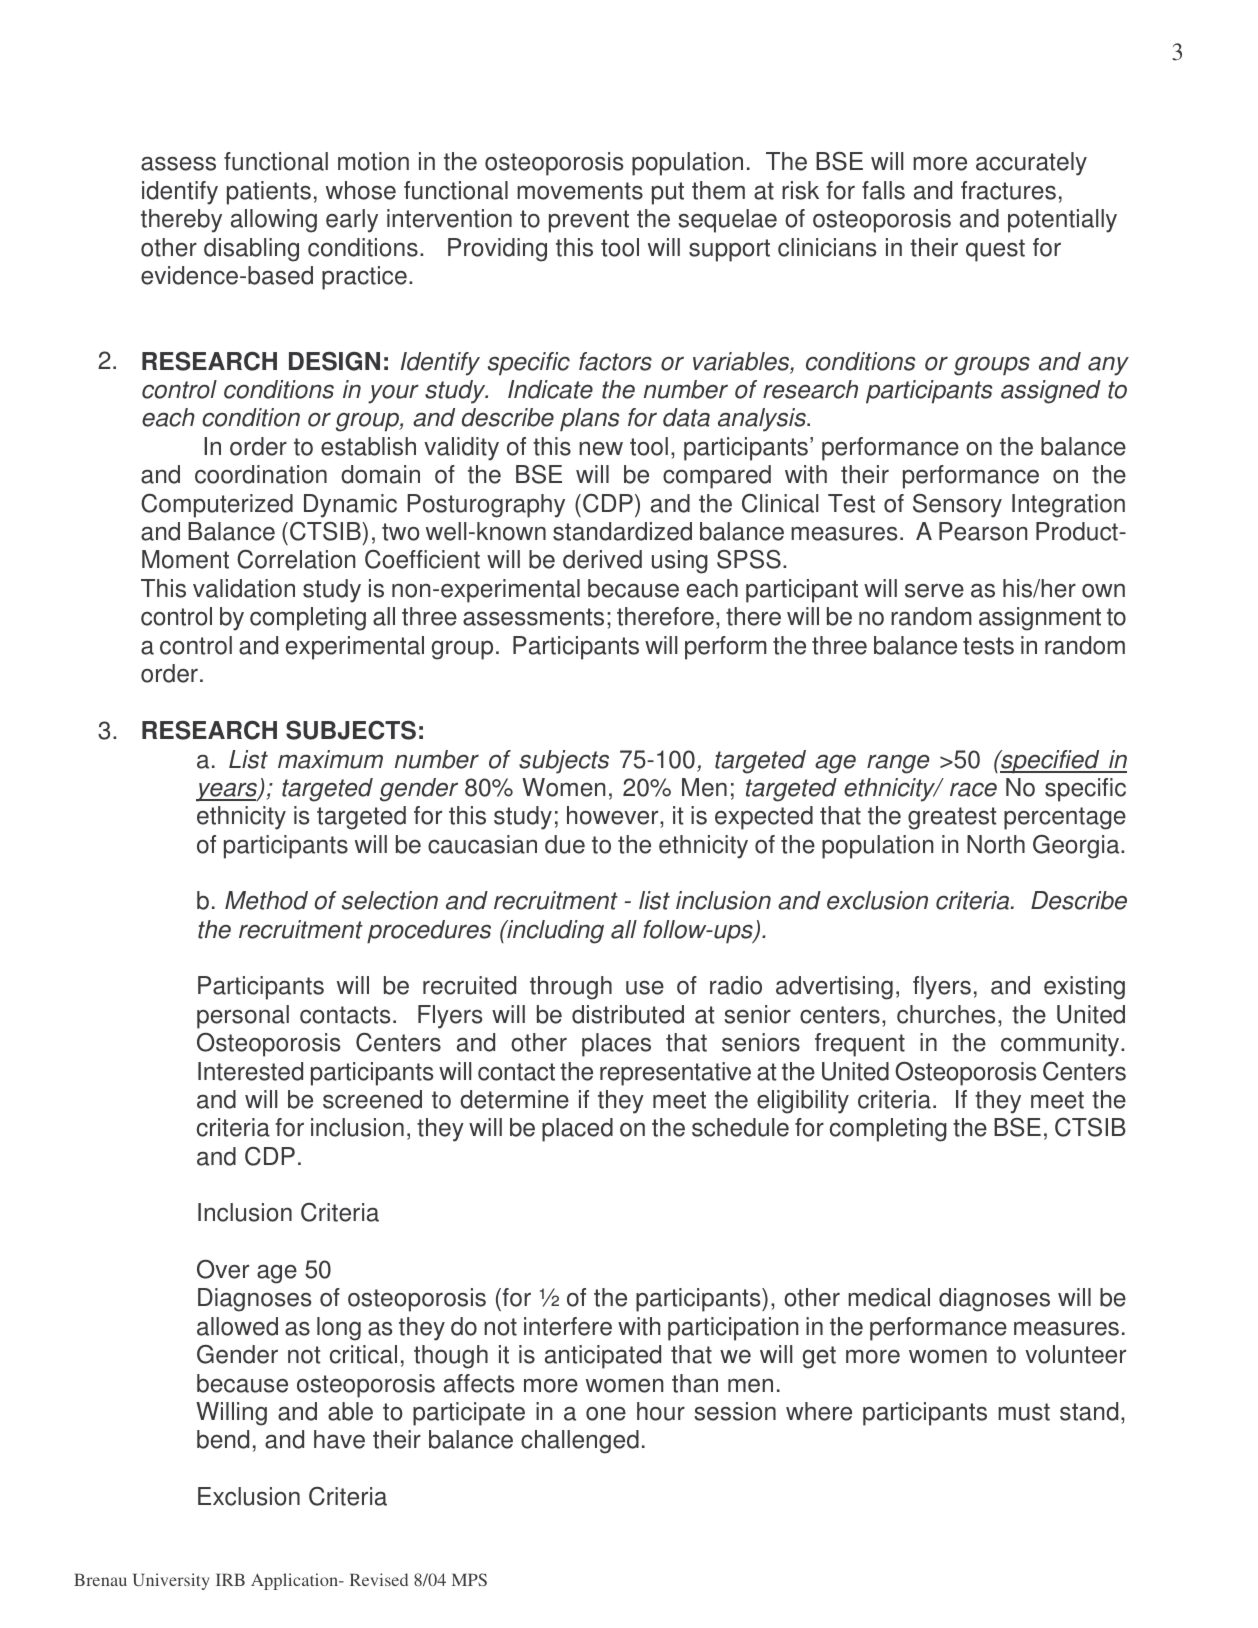 The width and height of the page is (1258, 1628). Describe the element at coordinates (230, 1579) in the page. I see `IRB` at that location.
